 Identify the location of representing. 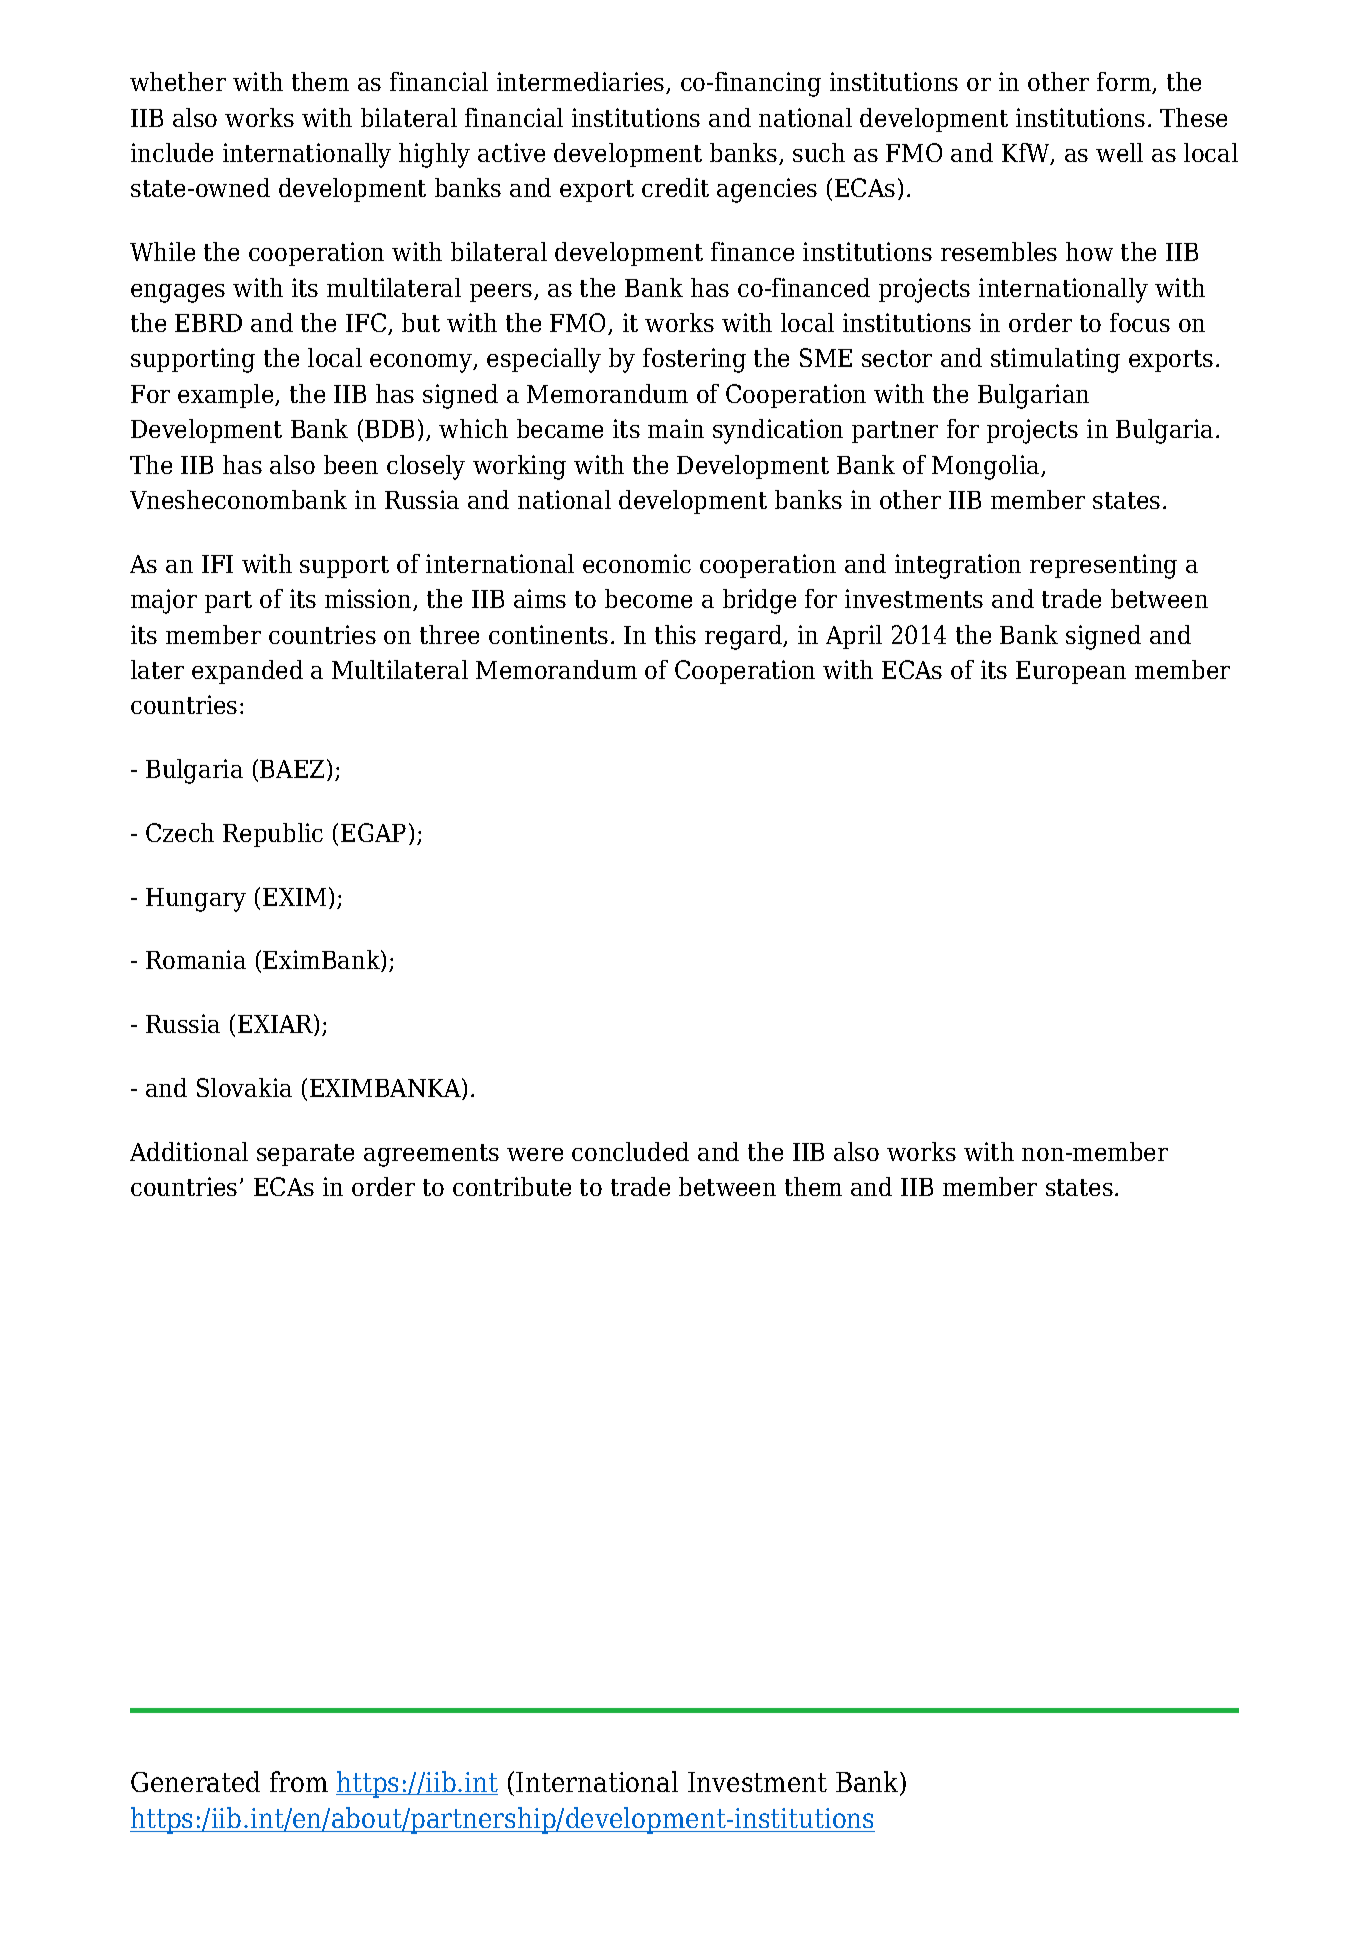
(1103, 566).
